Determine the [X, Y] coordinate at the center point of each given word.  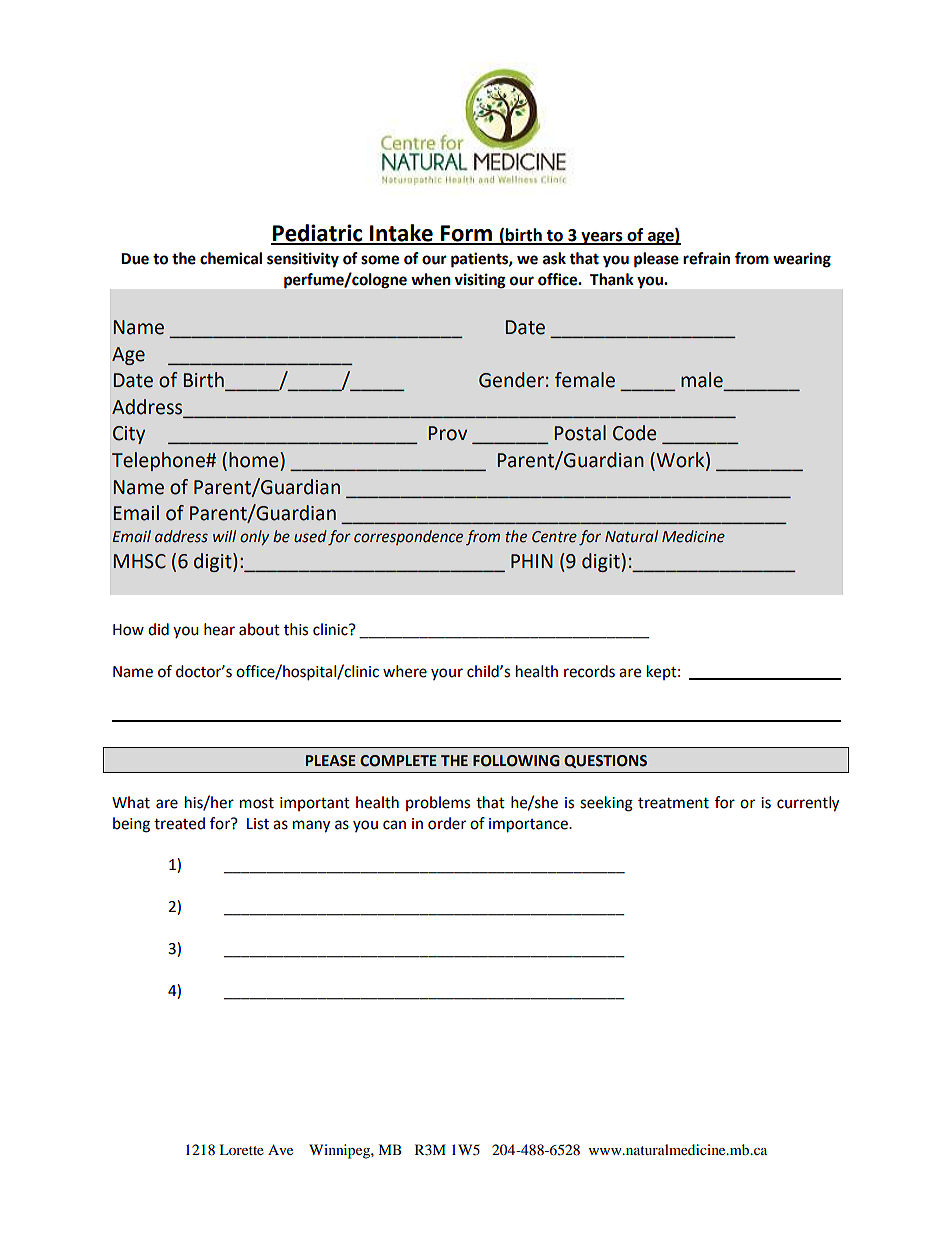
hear [219, 629]
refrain [706, 258]
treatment [673, 803]
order [447, 823]
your [447, 674]
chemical [231, 258]
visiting [480, 281]
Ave [280, 1149]
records [589, 671]
